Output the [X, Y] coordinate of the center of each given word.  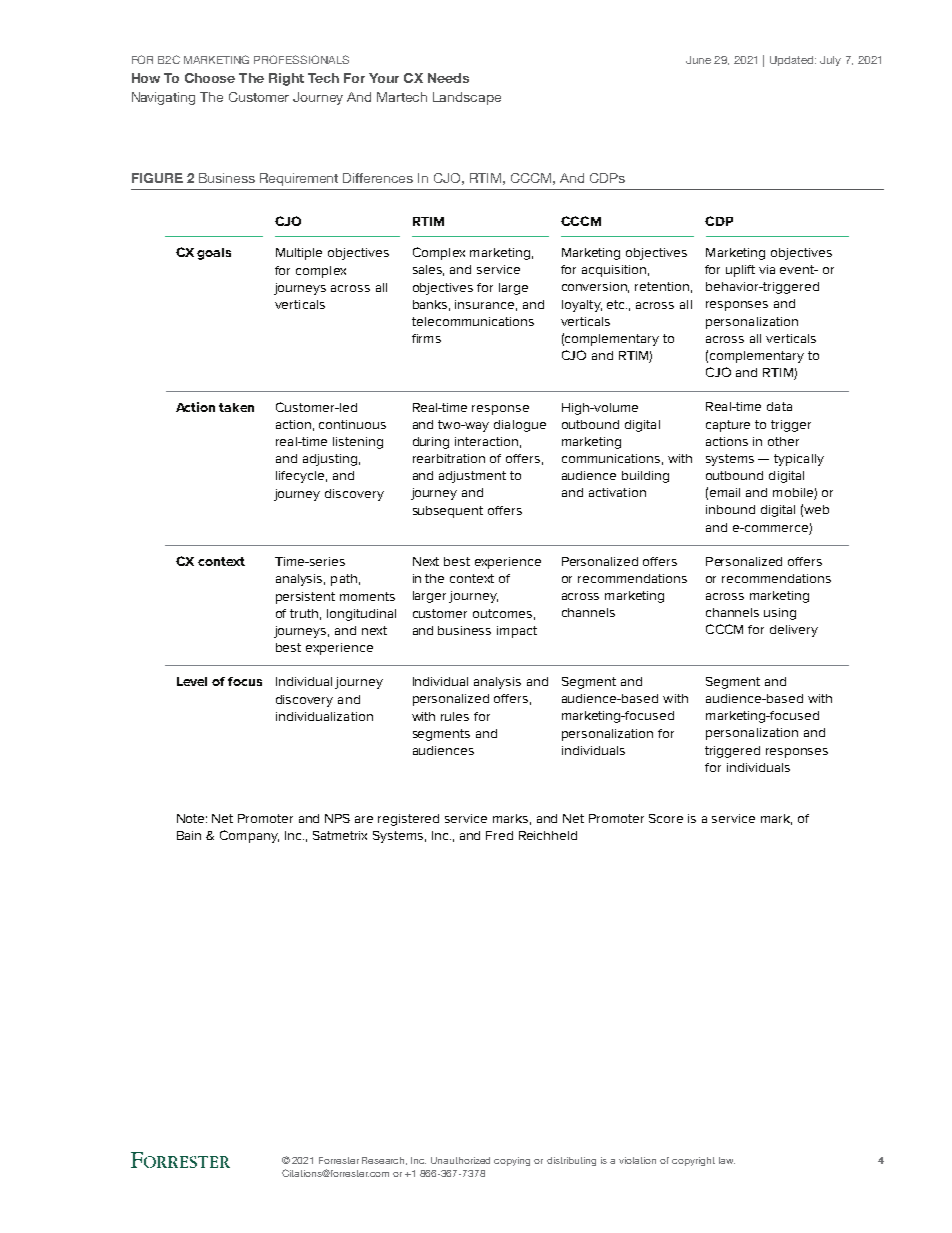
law [727, 1160]
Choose [210, 78]
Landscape [467, 98]
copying [512, 1161]
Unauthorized [460, 1160]
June [698, 60]
